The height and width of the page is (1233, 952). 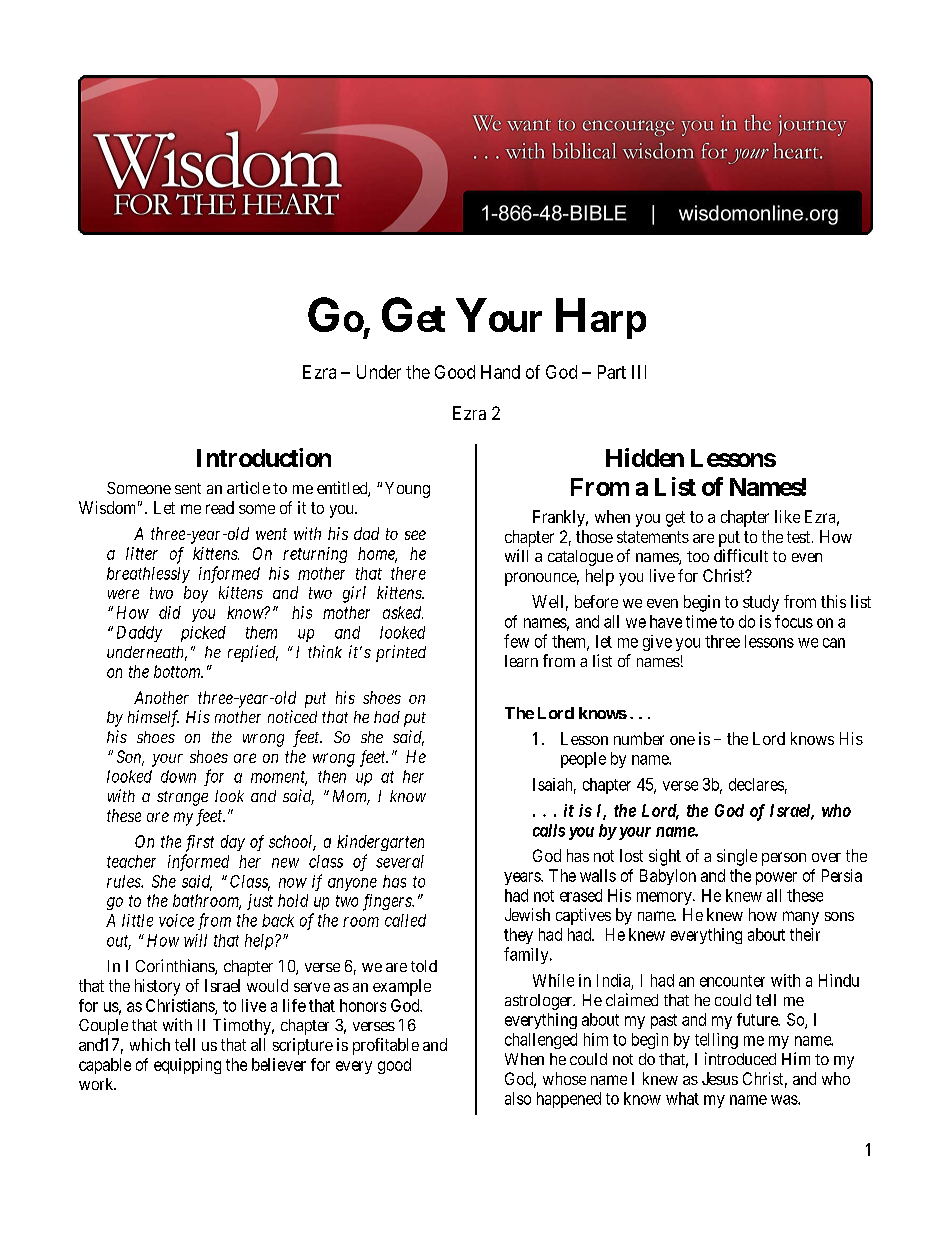 I want to click on III, so click(x=639, y=372).
